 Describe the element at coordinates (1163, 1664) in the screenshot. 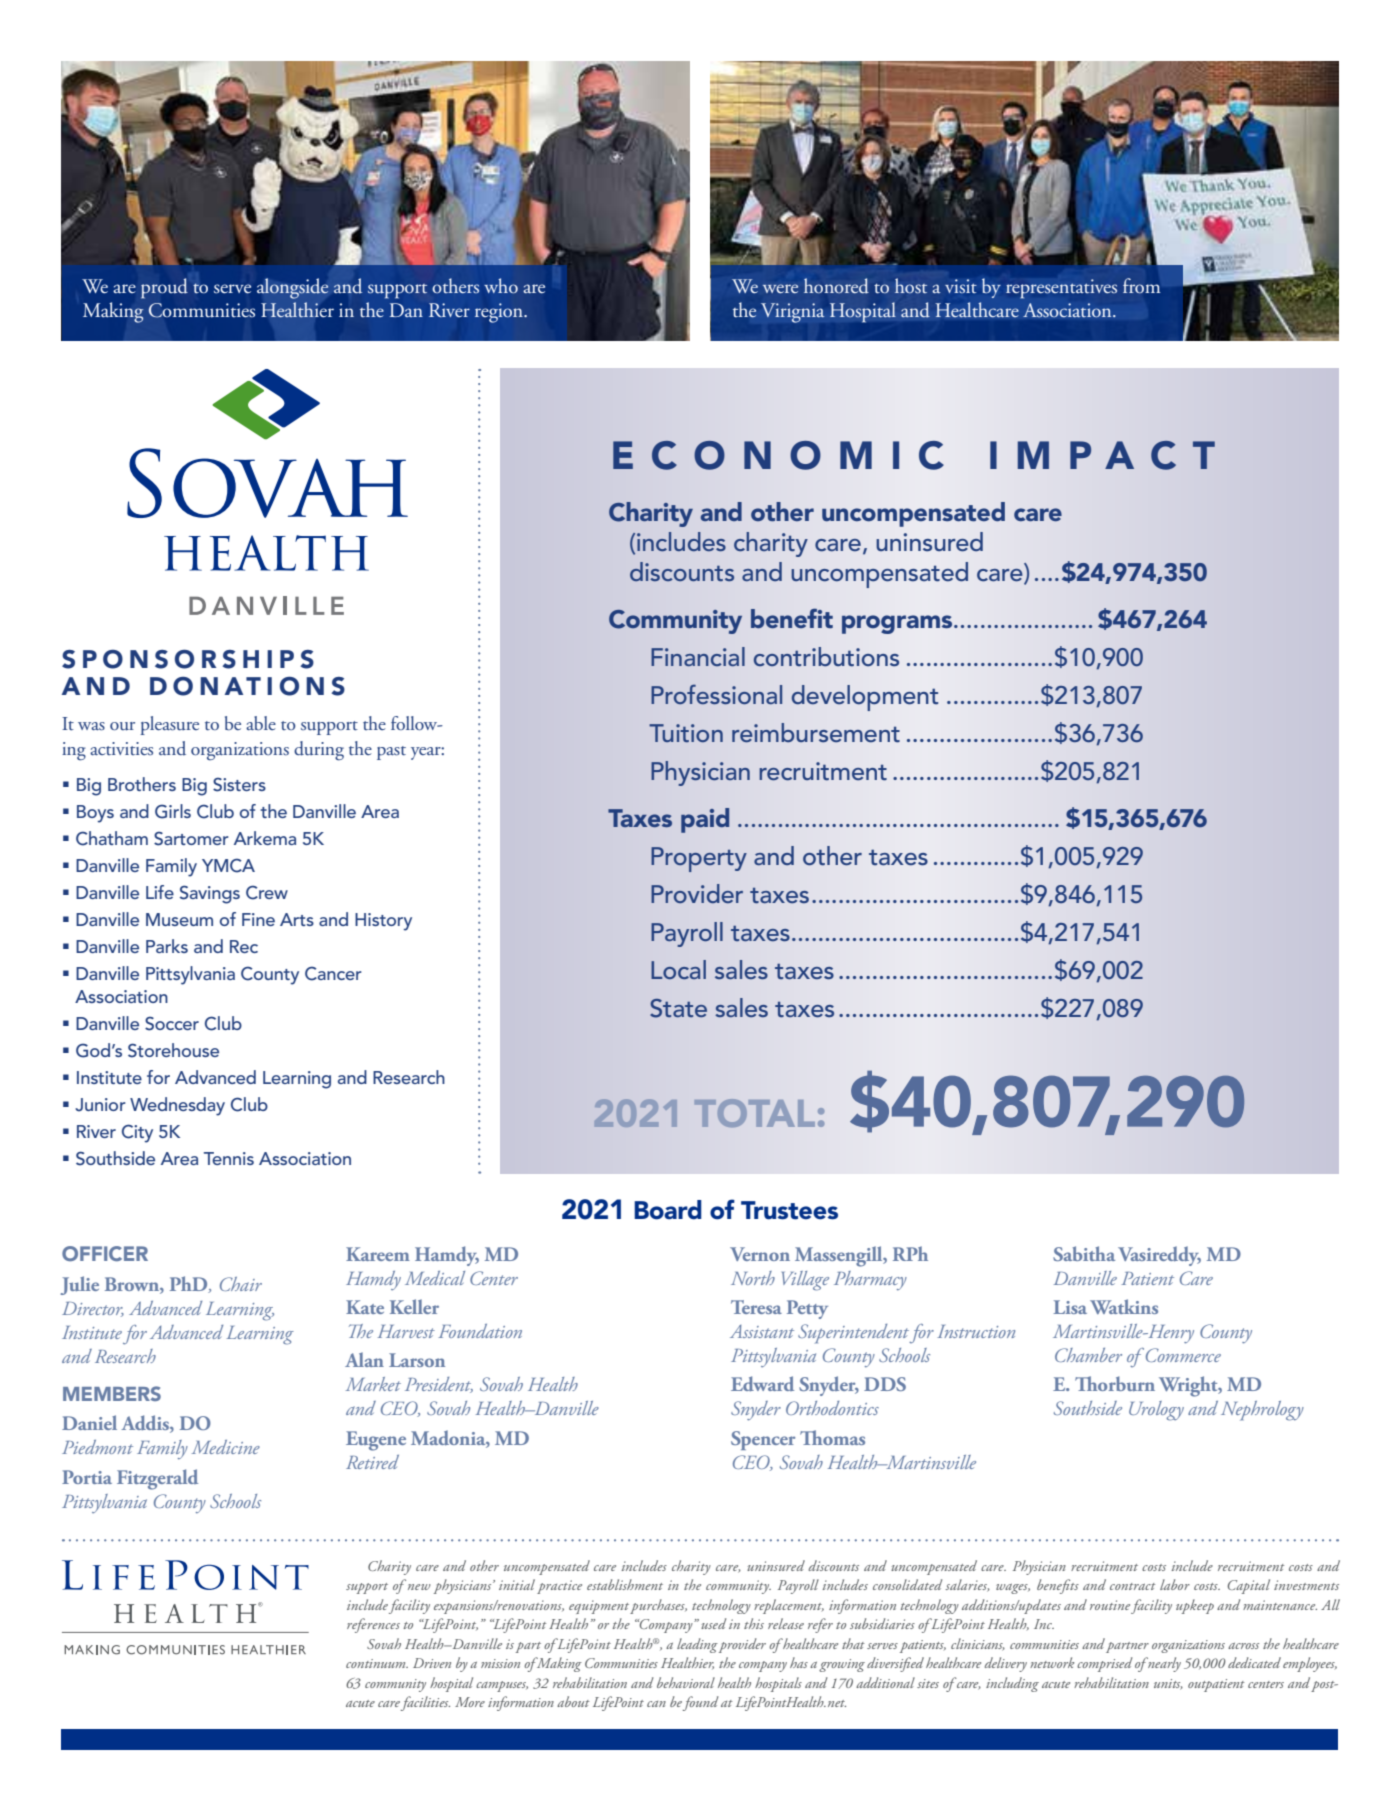

I see `nearly` at that location.
